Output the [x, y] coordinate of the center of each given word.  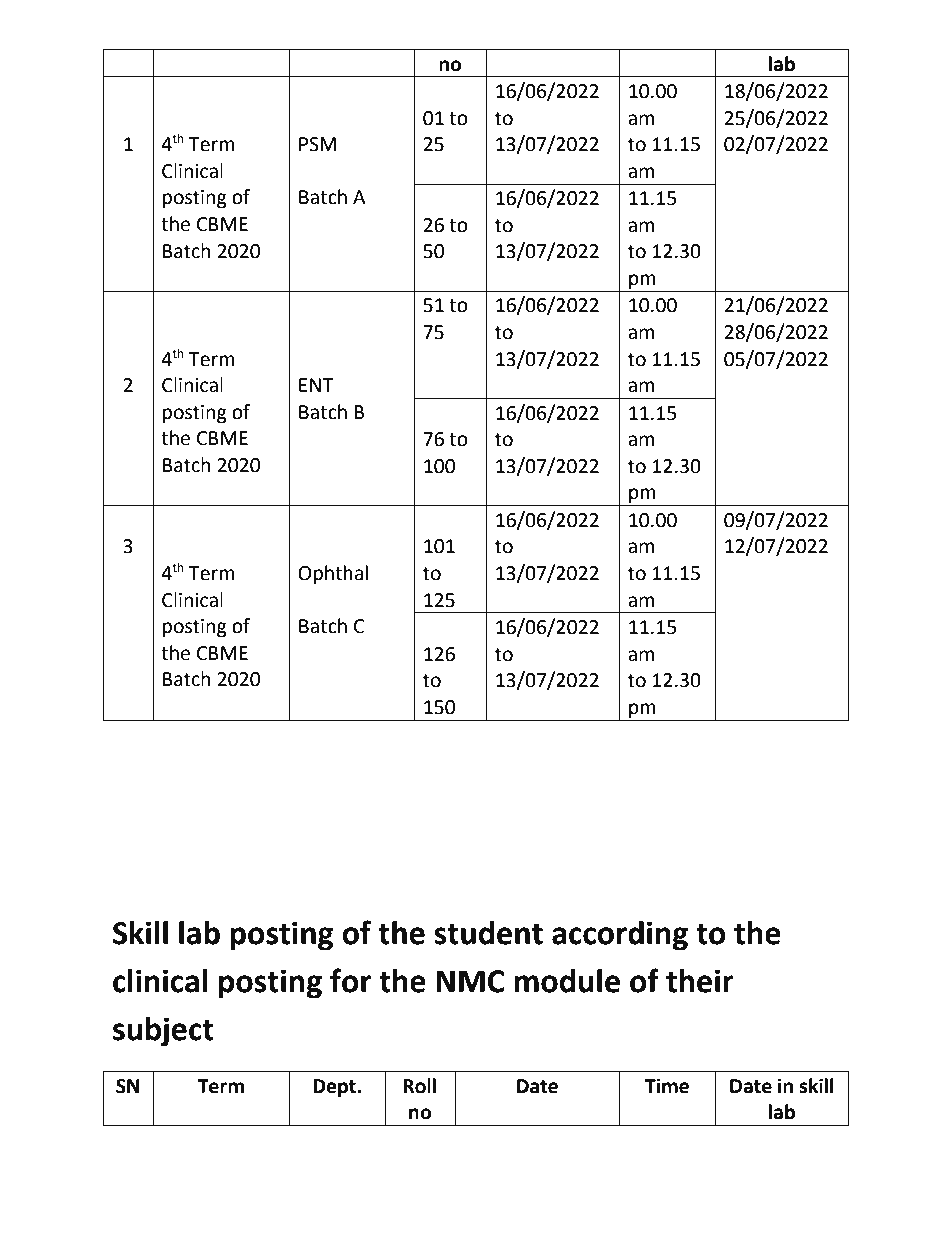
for [350, 980]
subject [163, 1032]
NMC [470, 981]
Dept [335, 1088]
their [700, 981]
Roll [419, 1086]
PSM [317, 144]
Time [667, 1086]
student [488, 933]
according [620, 936]
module [567, 981]
